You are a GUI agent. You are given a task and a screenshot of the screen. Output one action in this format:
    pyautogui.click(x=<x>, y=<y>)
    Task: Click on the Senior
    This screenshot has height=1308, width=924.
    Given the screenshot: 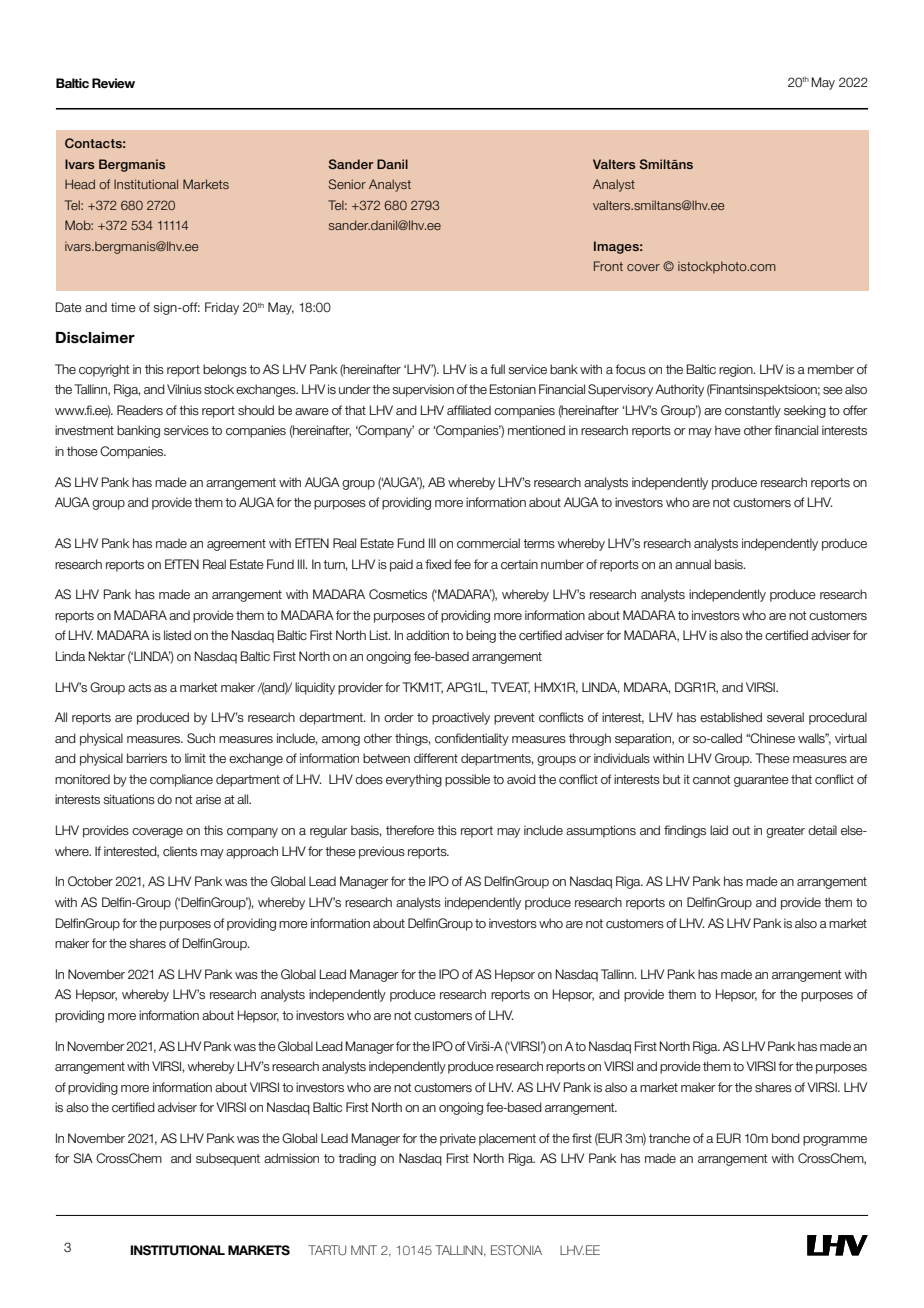 What is the action you would take?
    pyautogui.click(x=347, y=184)
